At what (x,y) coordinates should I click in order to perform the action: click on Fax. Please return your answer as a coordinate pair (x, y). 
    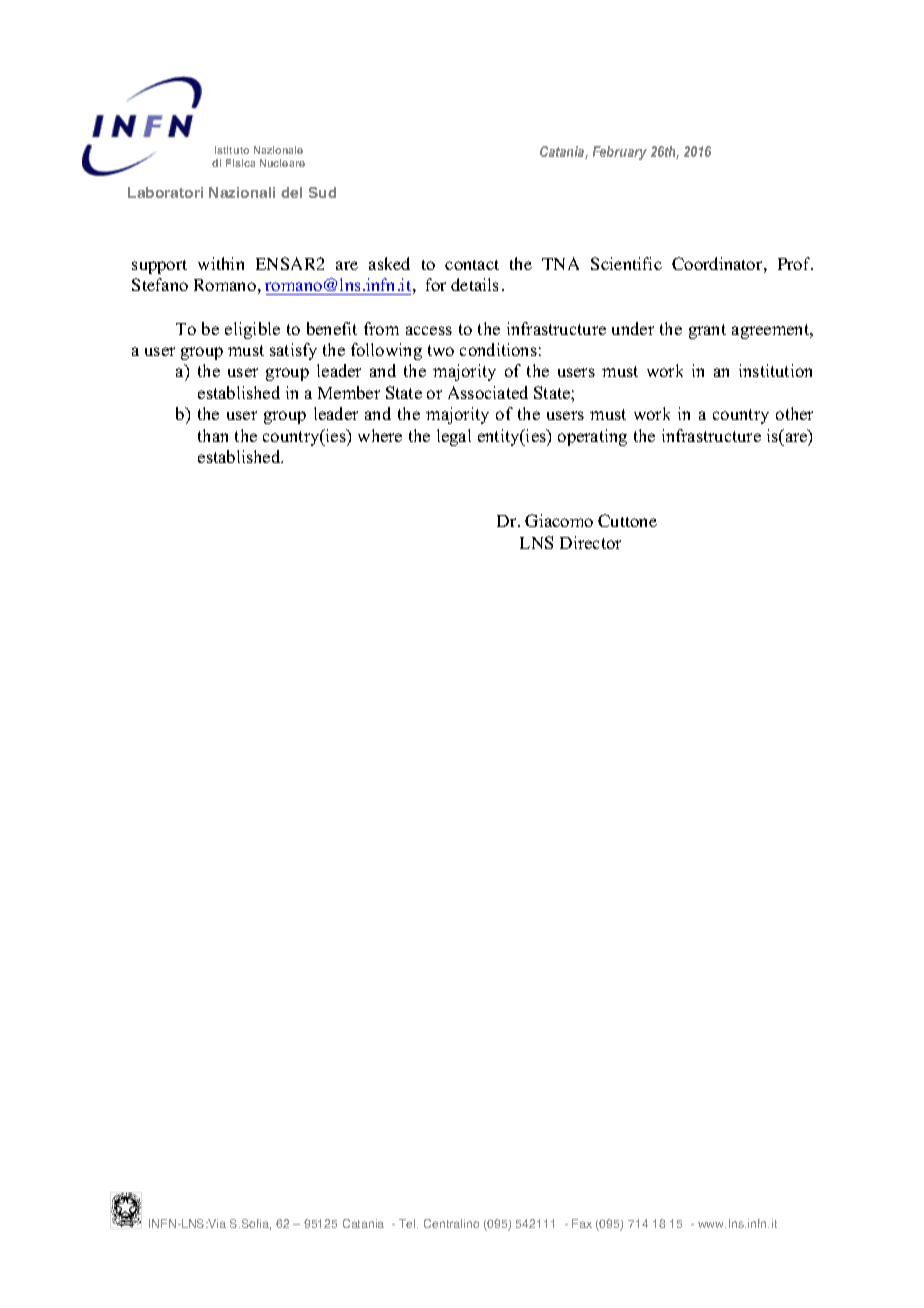
    Looking at the image, I should click on (582, 1223).
